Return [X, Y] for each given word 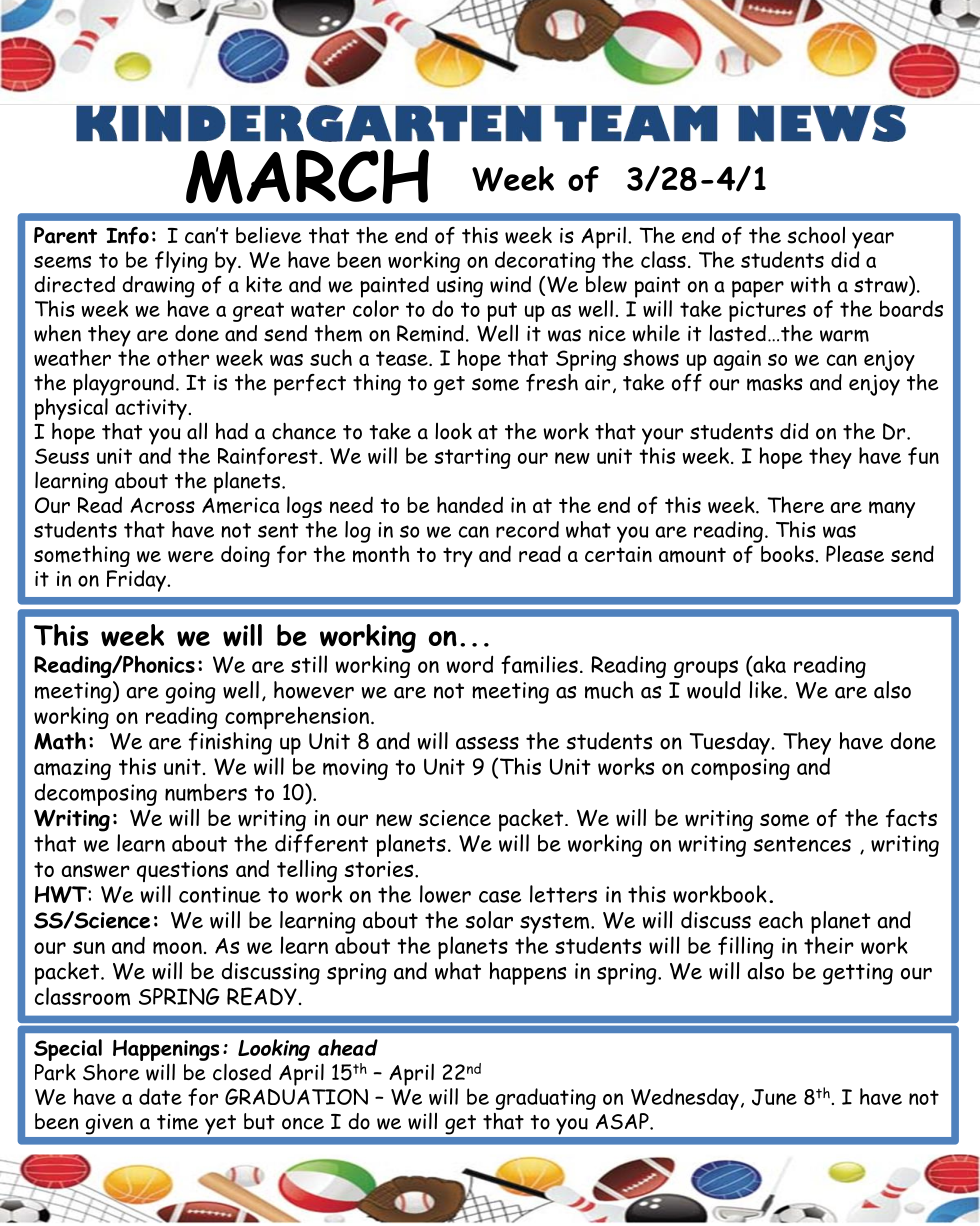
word [469, 664]
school [816, 235]
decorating [545, 262]
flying [181, 262]
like [767, 690]
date [160, 1096]
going [191, 693]
